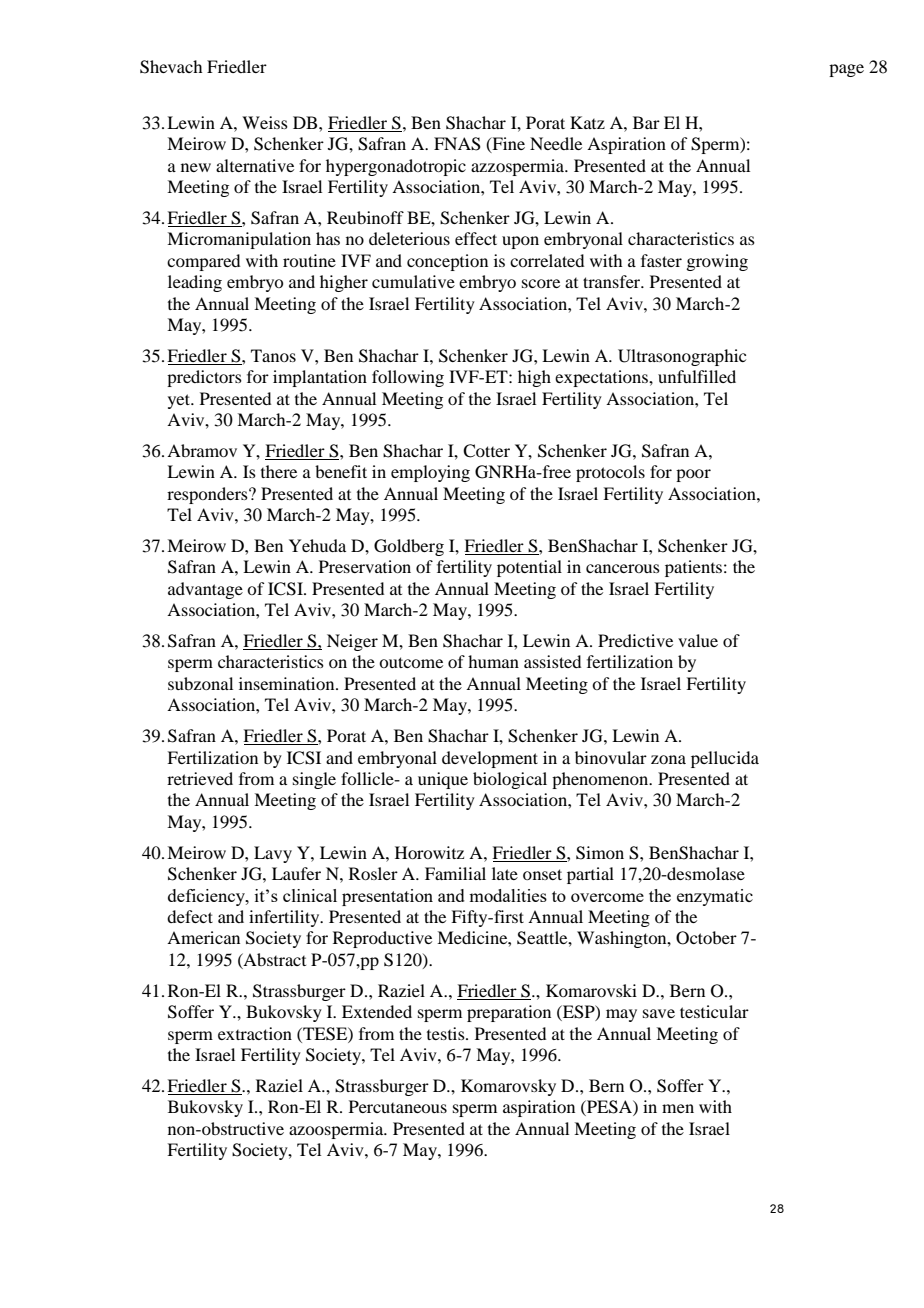 This document has width=924, height=1308. Describe the element at coordinates (265, 122) in the document. I see `Weiss` at that location.
